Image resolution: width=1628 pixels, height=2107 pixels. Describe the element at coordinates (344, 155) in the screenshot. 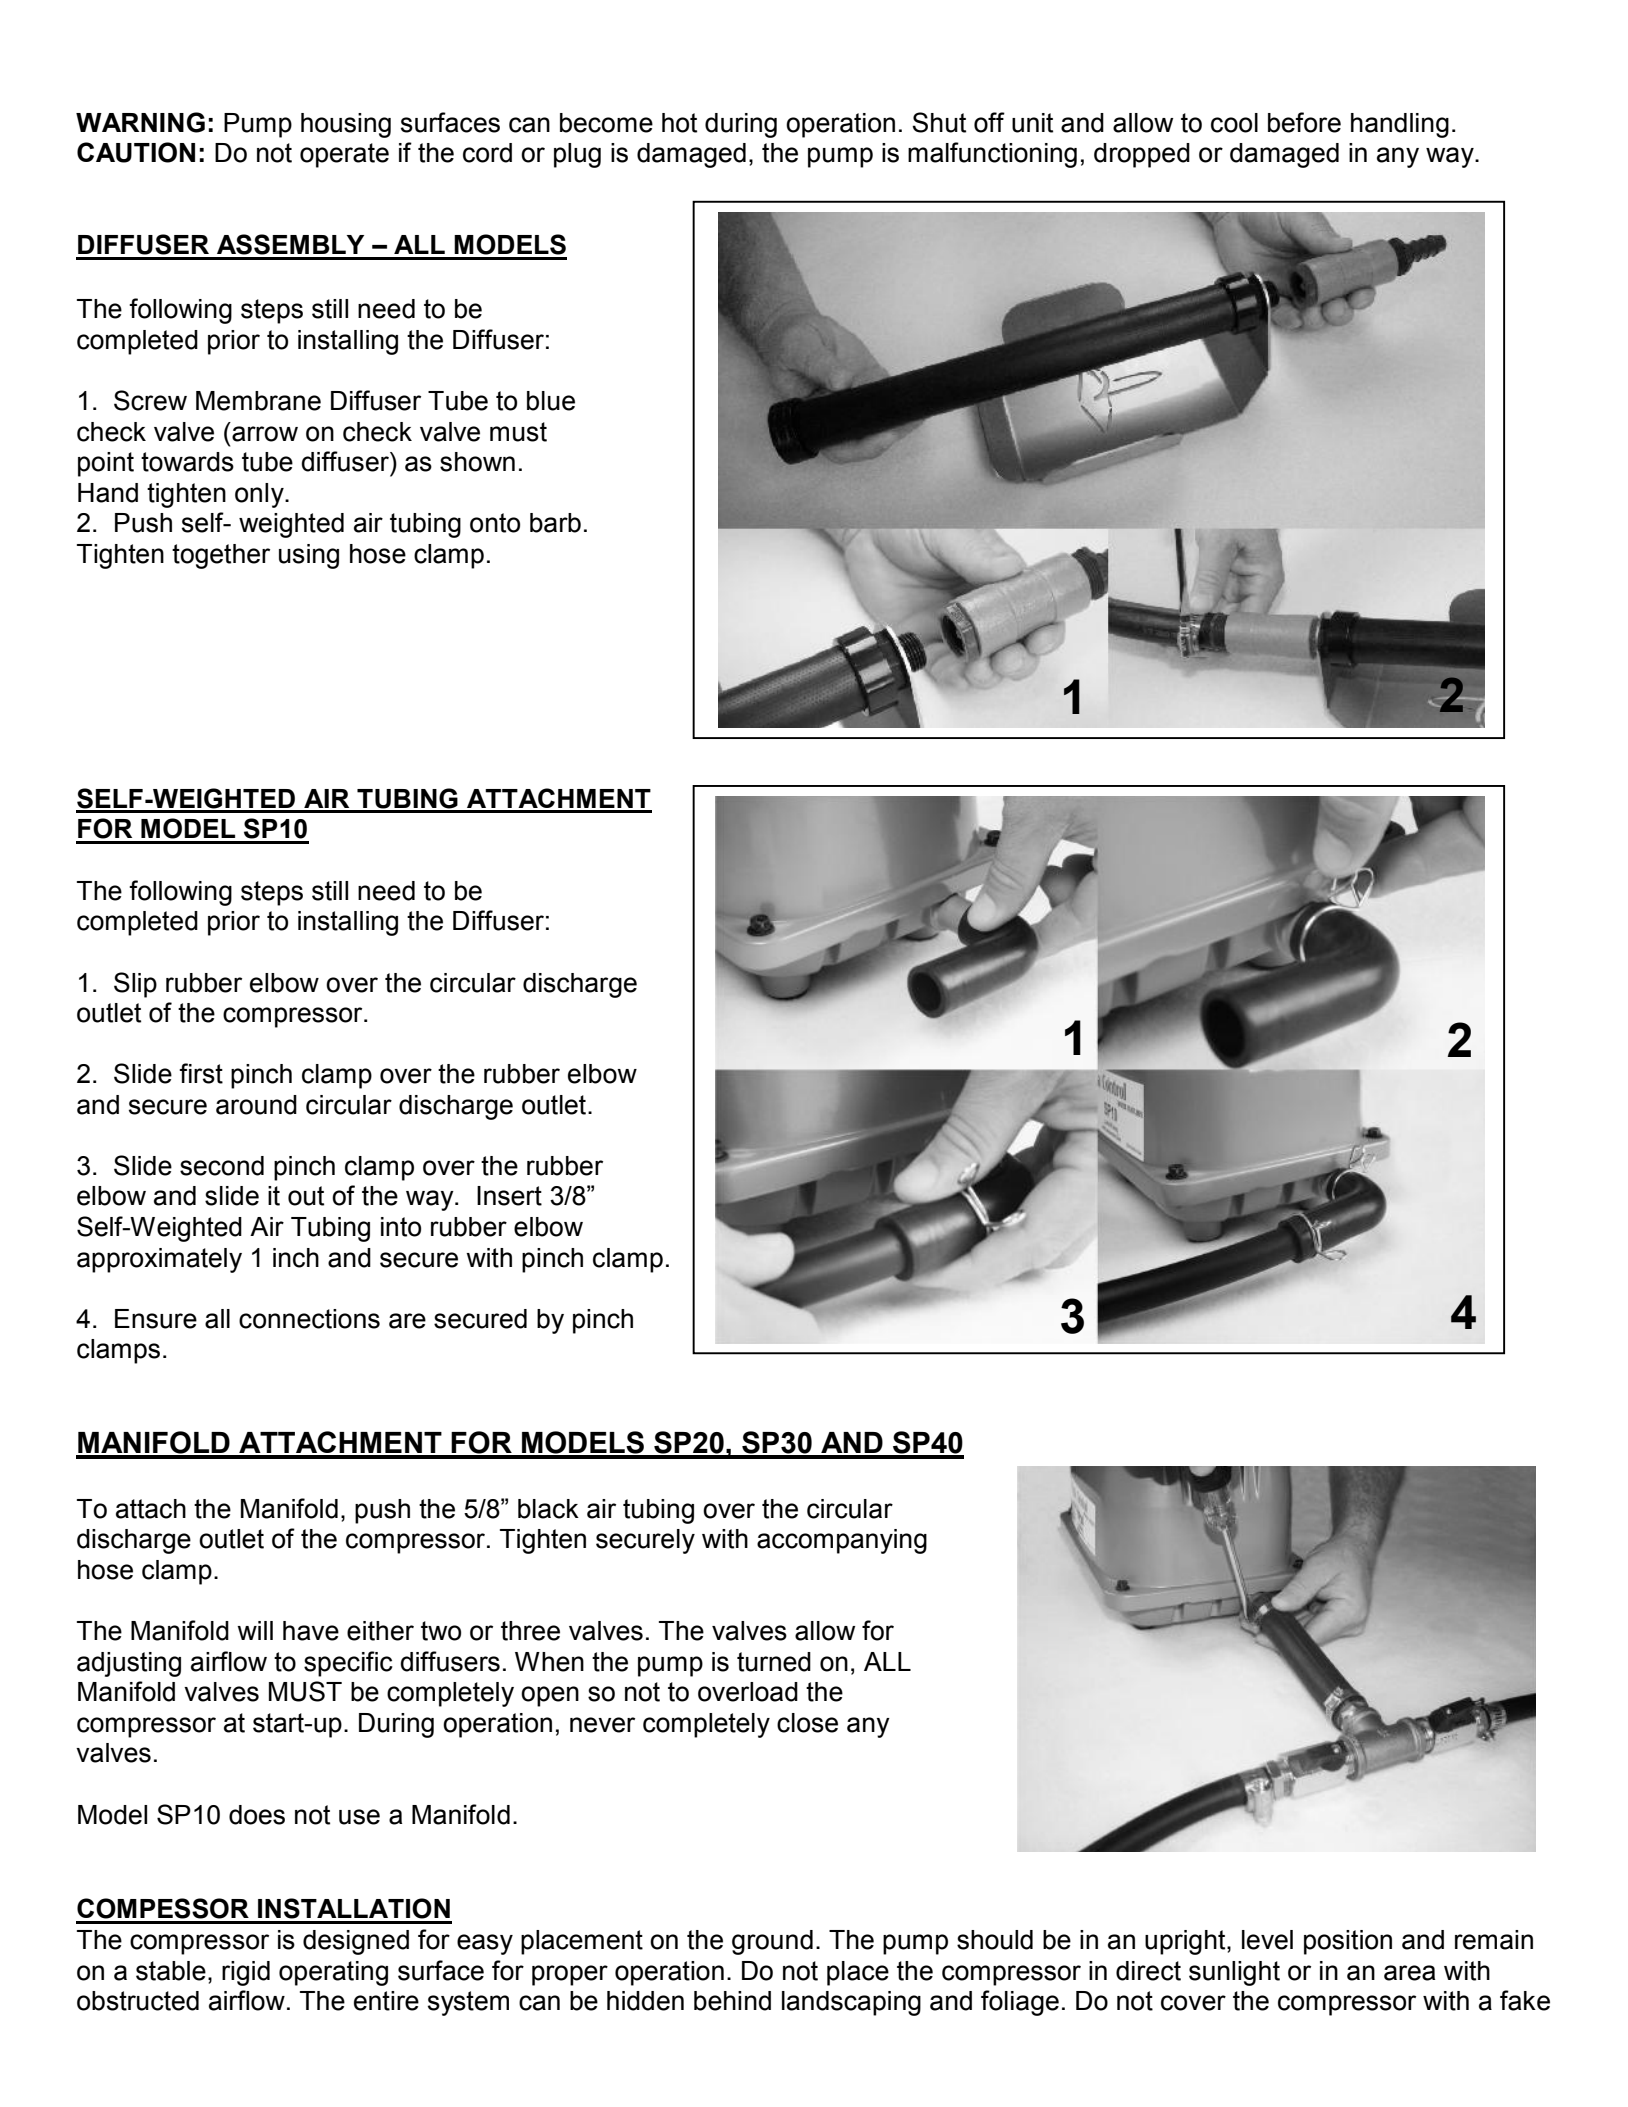

I see `operate` at that location.
